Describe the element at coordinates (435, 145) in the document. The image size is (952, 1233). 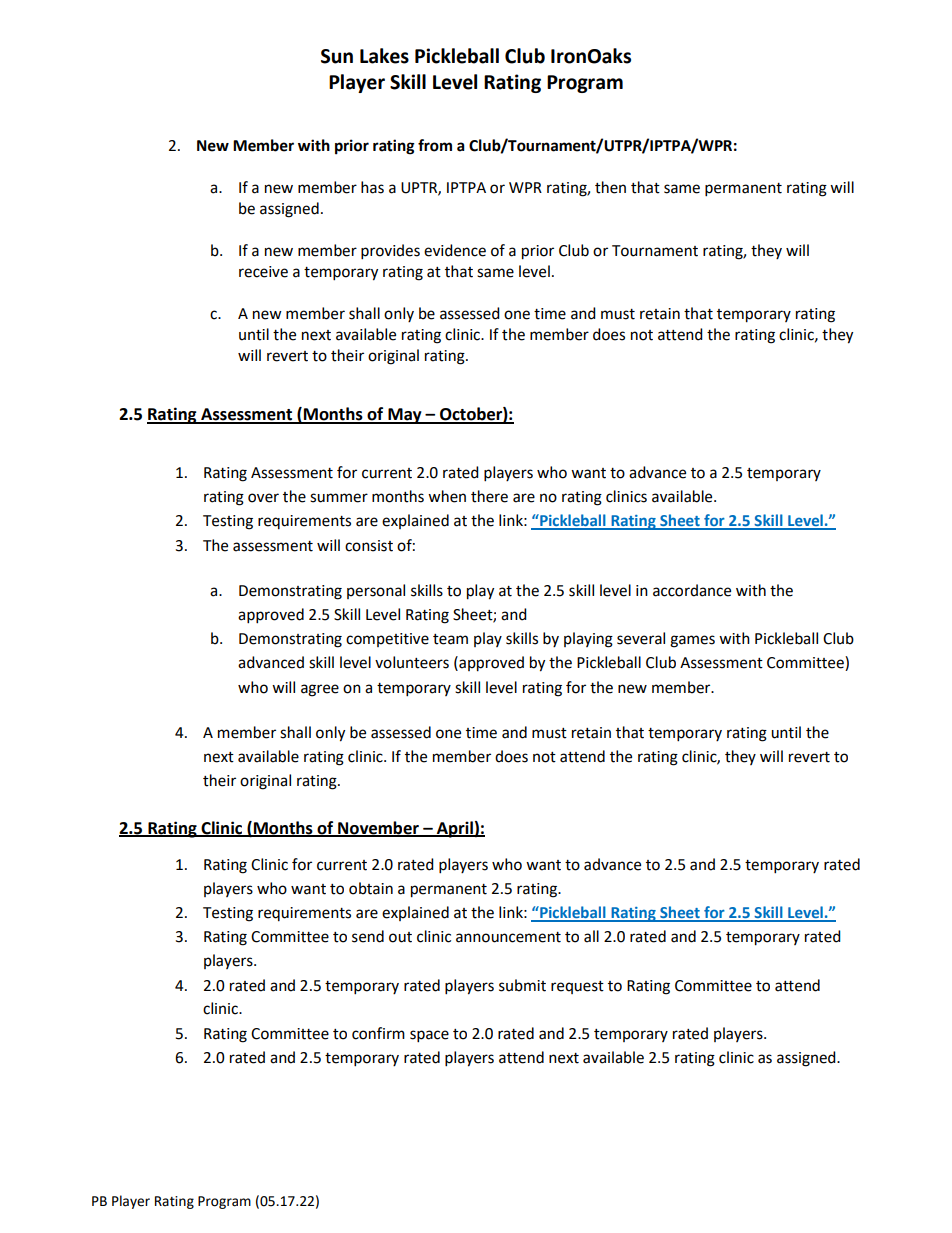
I see `from` at that location.
